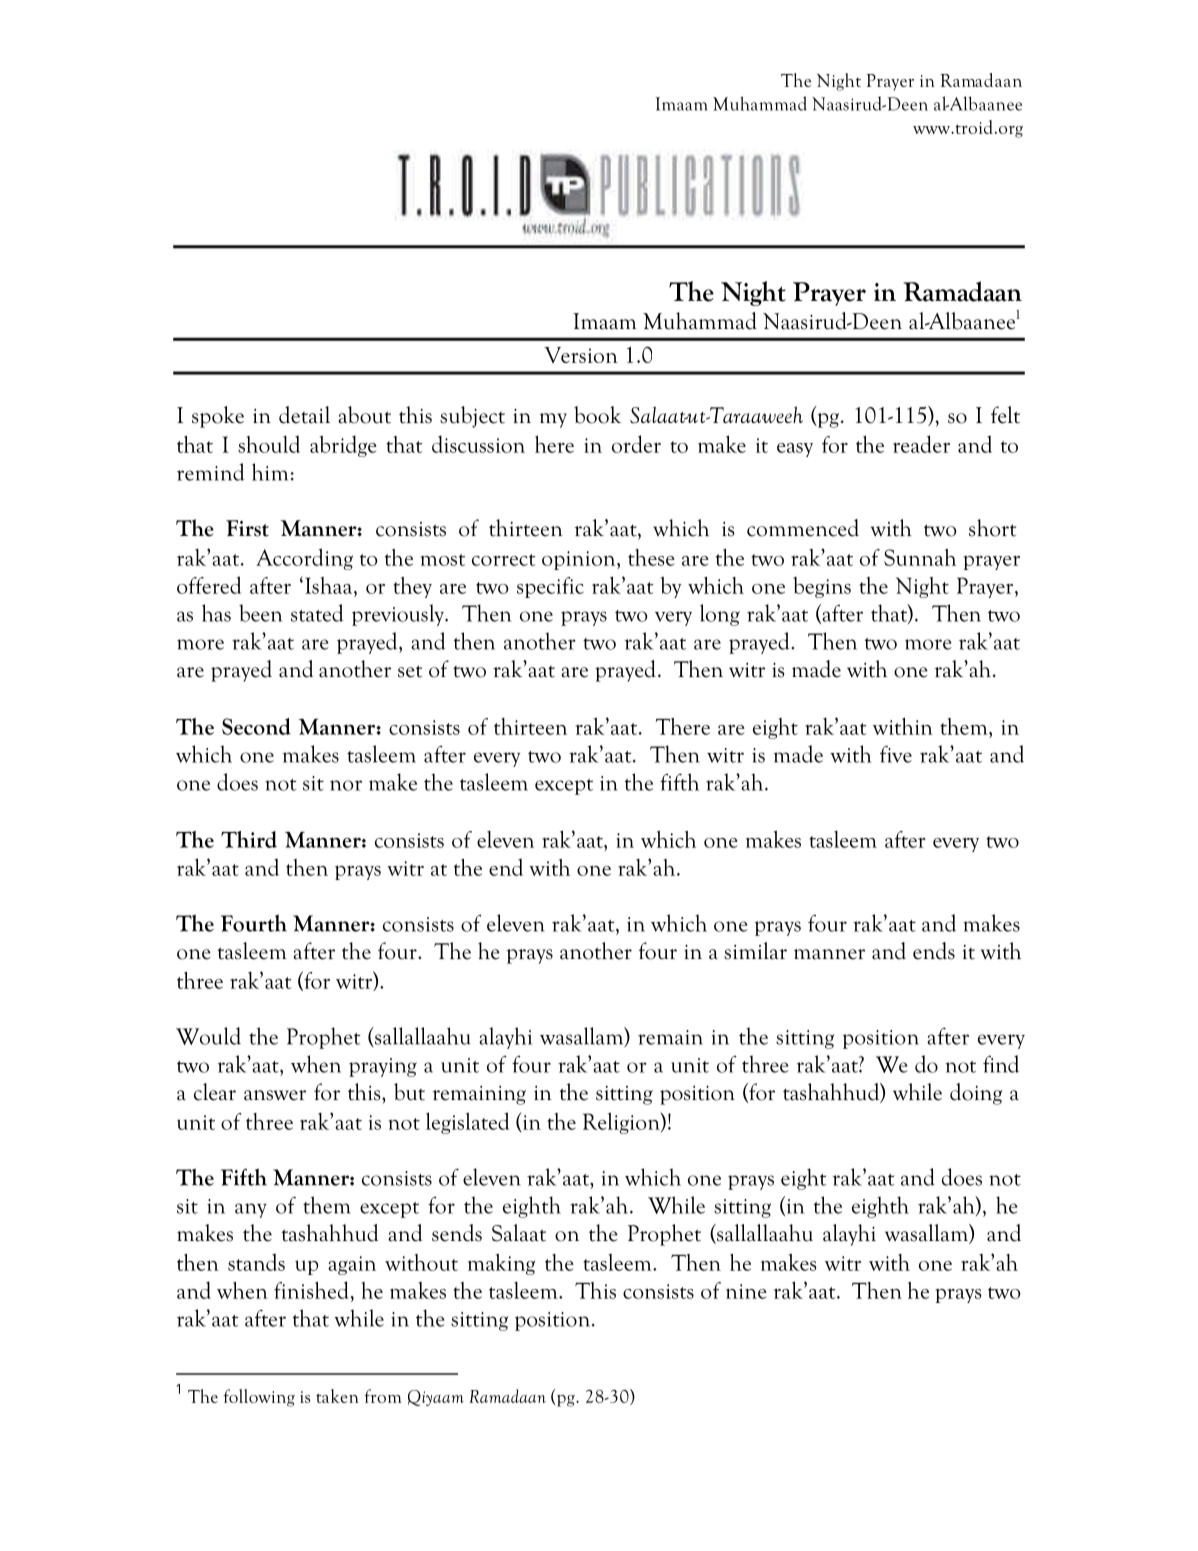  What do you see at coordinates (304, 415) in the page?
I see `detail` at bounding box center [304, 415].
